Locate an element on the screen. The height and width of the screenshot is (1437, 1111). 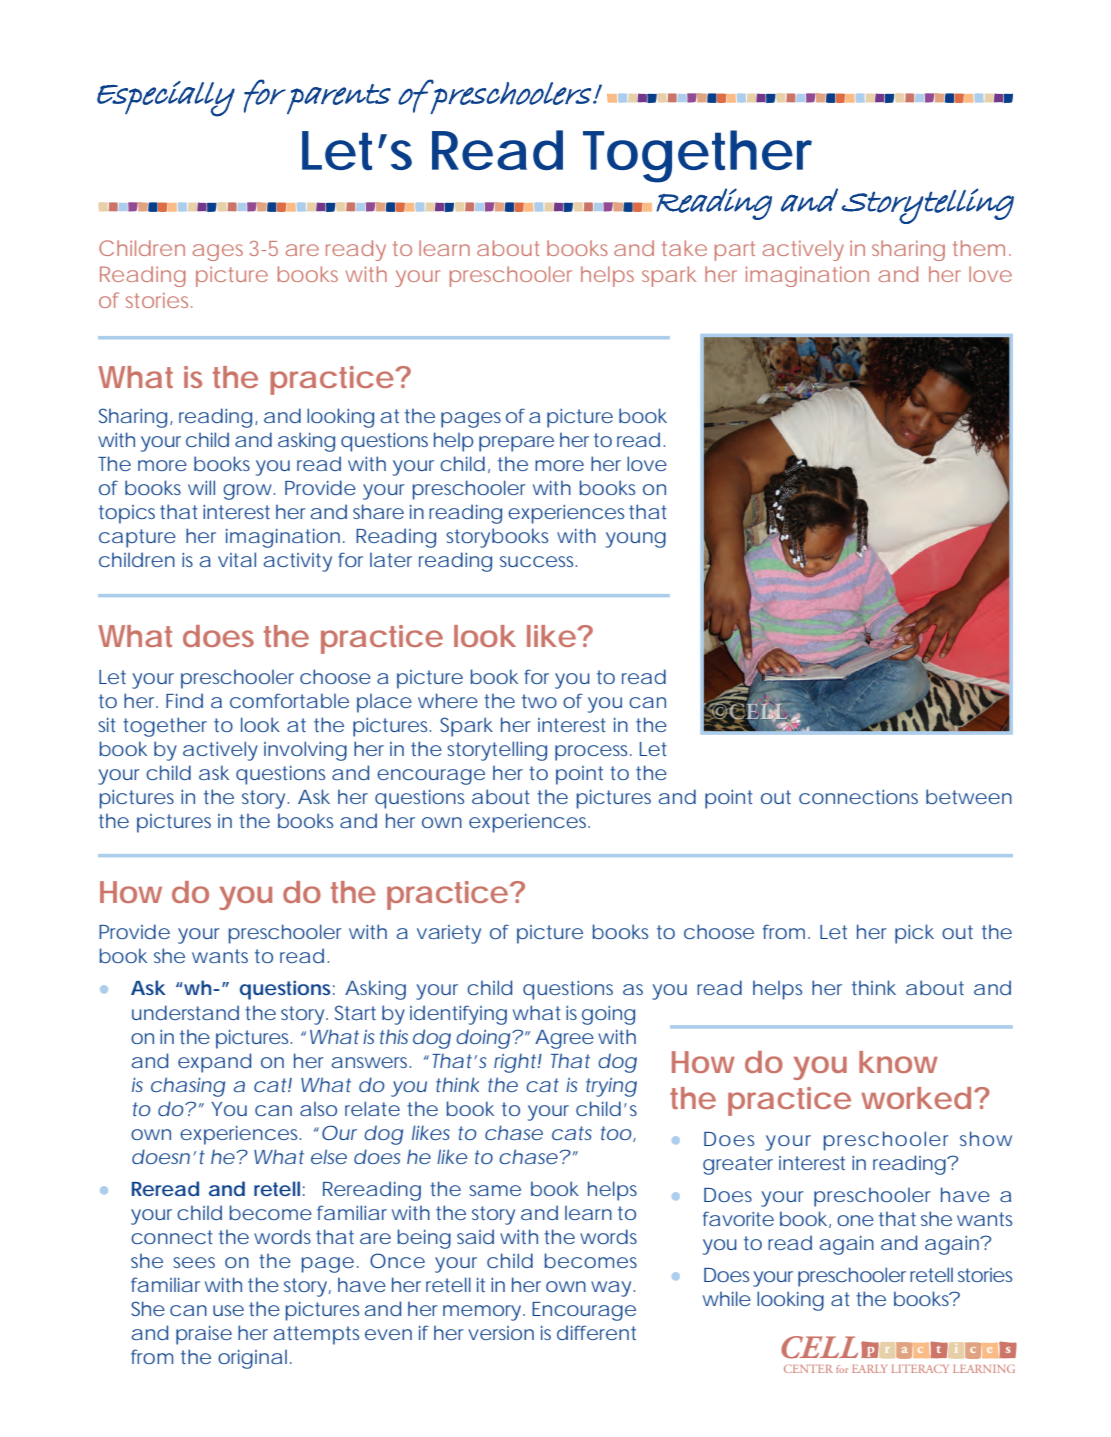
sit is located at coordinates (107, 725).
